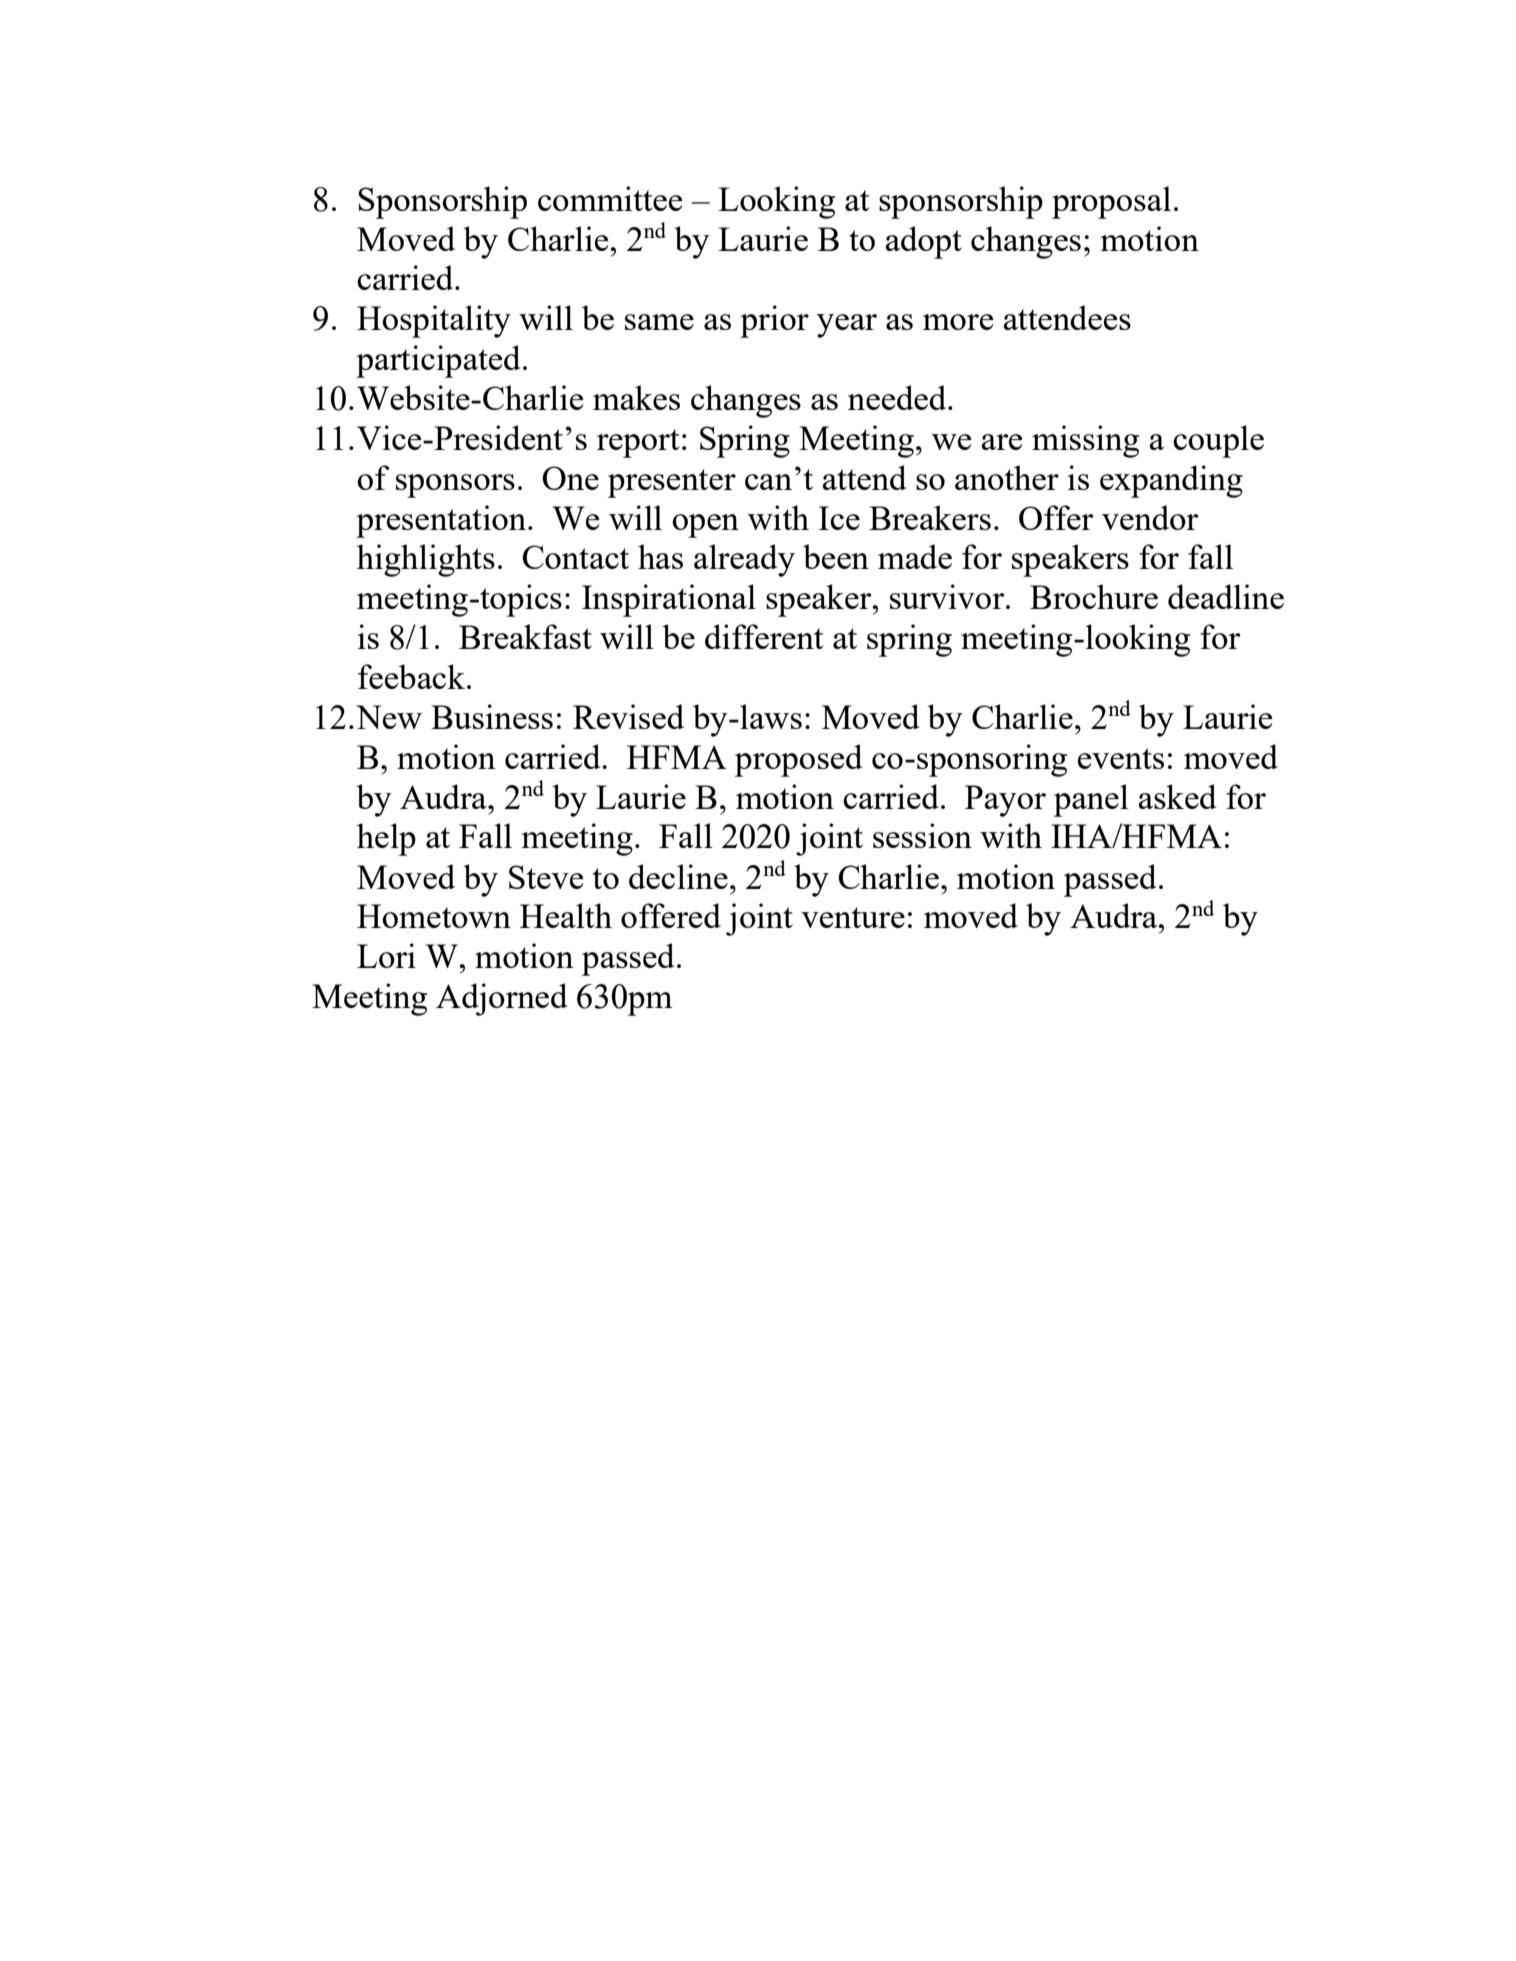  Describe the element at coordinates (924, 242) in the screenshot. I see `adopt` at that location.
